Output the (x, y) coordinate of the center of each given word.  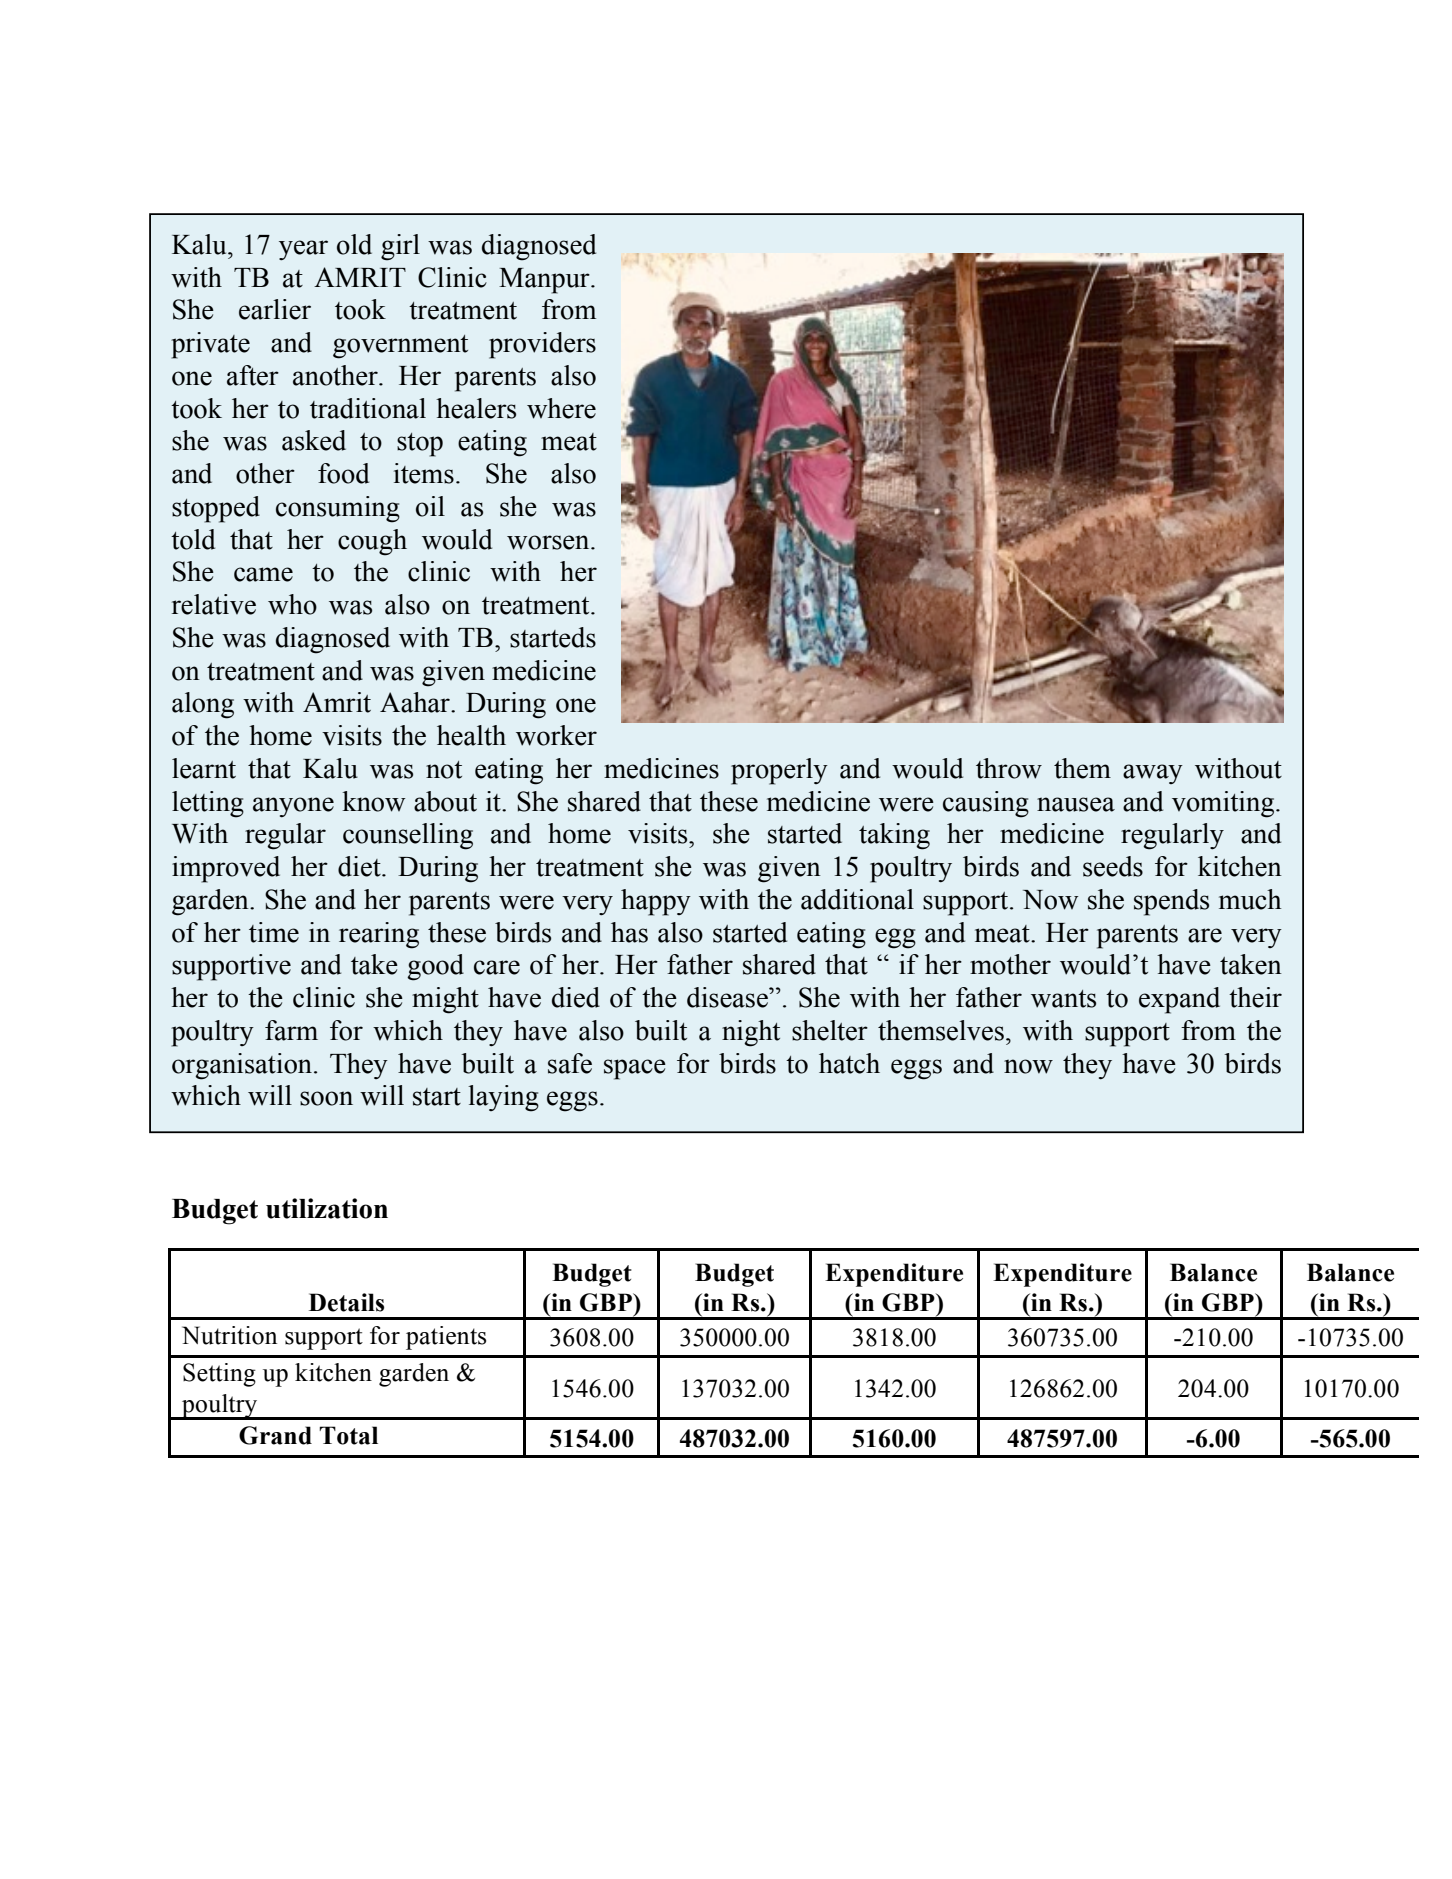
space (635, 1069)
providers (542, 345)
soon (326, 1098)
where (561, 408)
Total (348, 1435)
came (263, 574)
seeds (1113, 866)
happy (656, 902)
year (303, 250)
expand (1179, 1000)
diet (360, 866)
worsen (549, 542)
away (1153, 774)
